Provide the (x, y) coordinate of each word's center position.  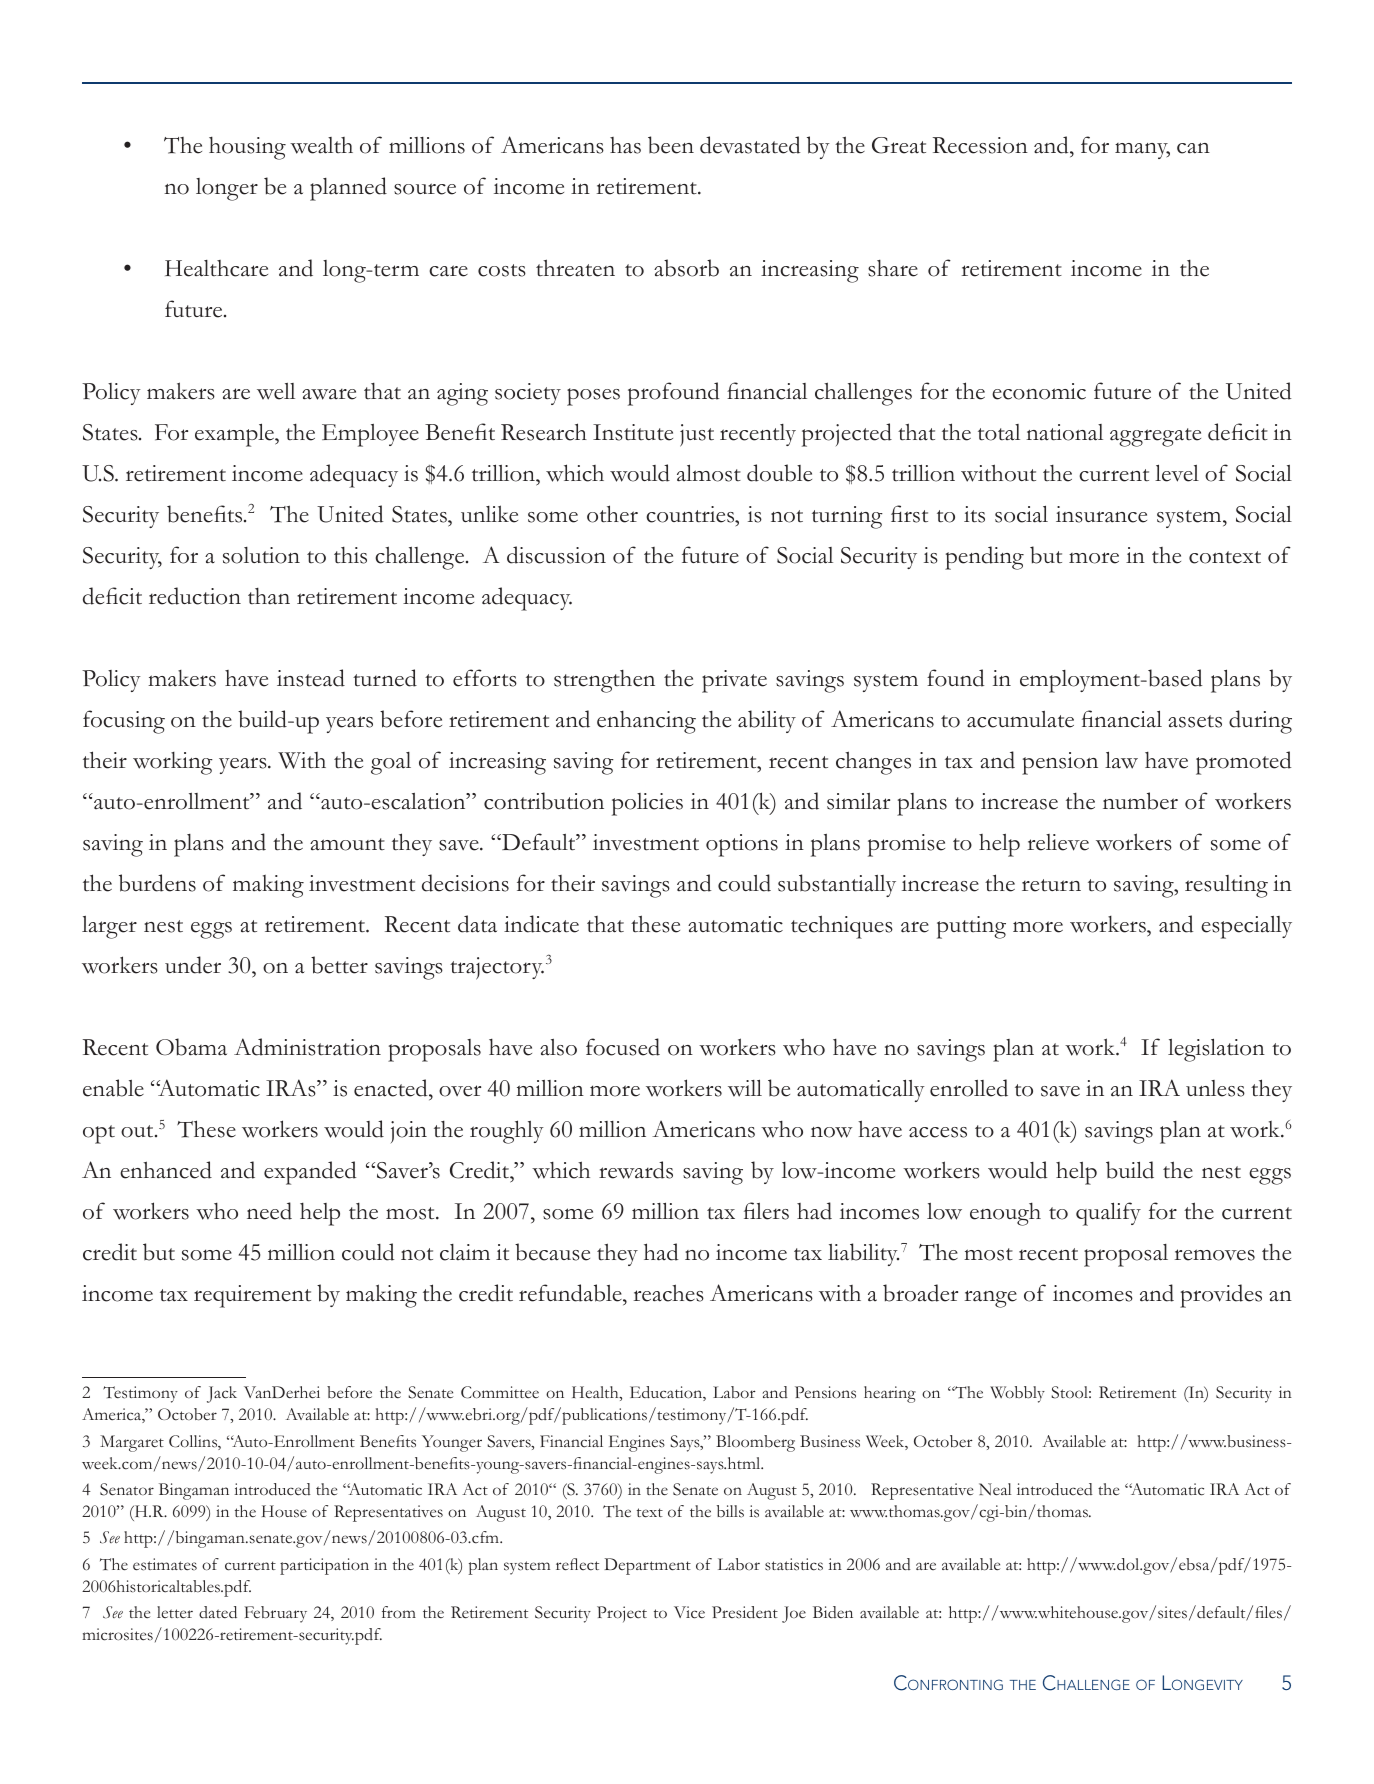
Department (648, 1566)
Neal (995, 1489)
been (671, 145)
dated (218, 1612)
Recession (980, 145)
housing (247, 148)
